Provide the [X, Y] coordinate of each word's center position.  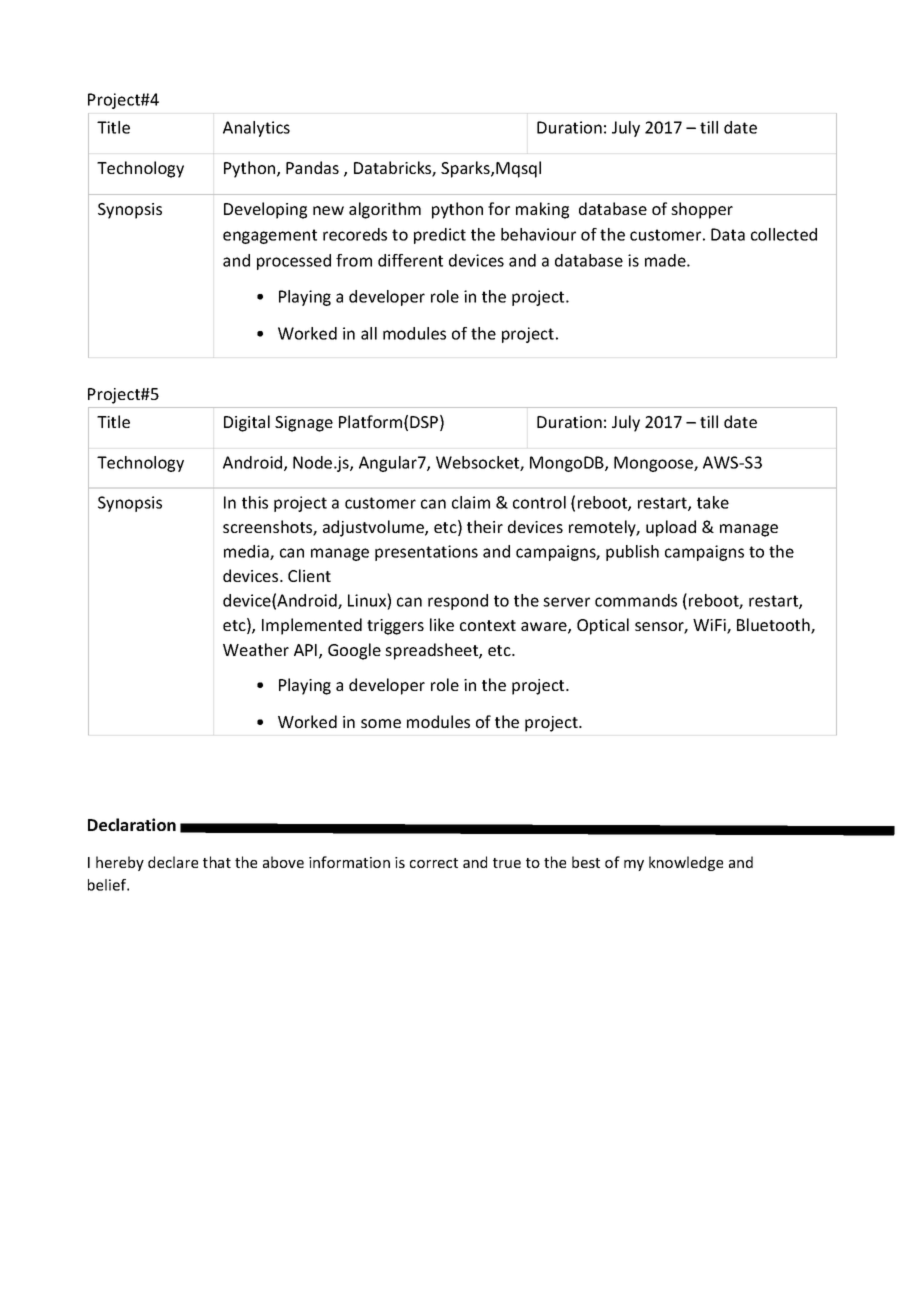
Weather [256, 649]
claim [471, 502]
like [442, 624]
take [713, 502]
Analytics [256, 129]
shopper [702, 210]
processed [294, 262]
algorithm [385, 210]
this [255, 502]
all [369, 333]
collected [784, 234]
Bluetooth [774, 626]
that [217, 862]
